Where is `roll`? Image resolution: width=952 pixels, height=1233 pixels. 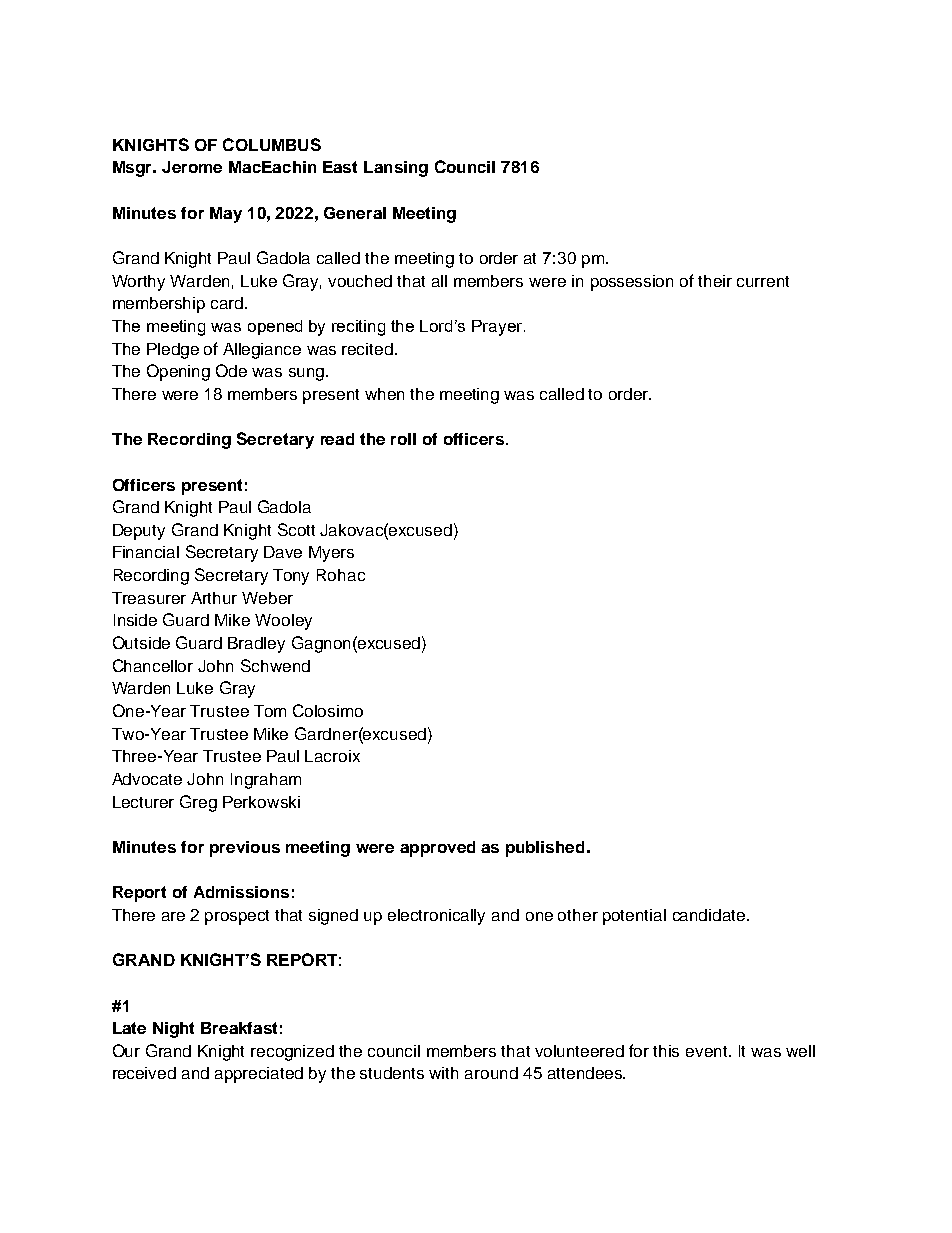
roll is located at coordinates (403, 439).
